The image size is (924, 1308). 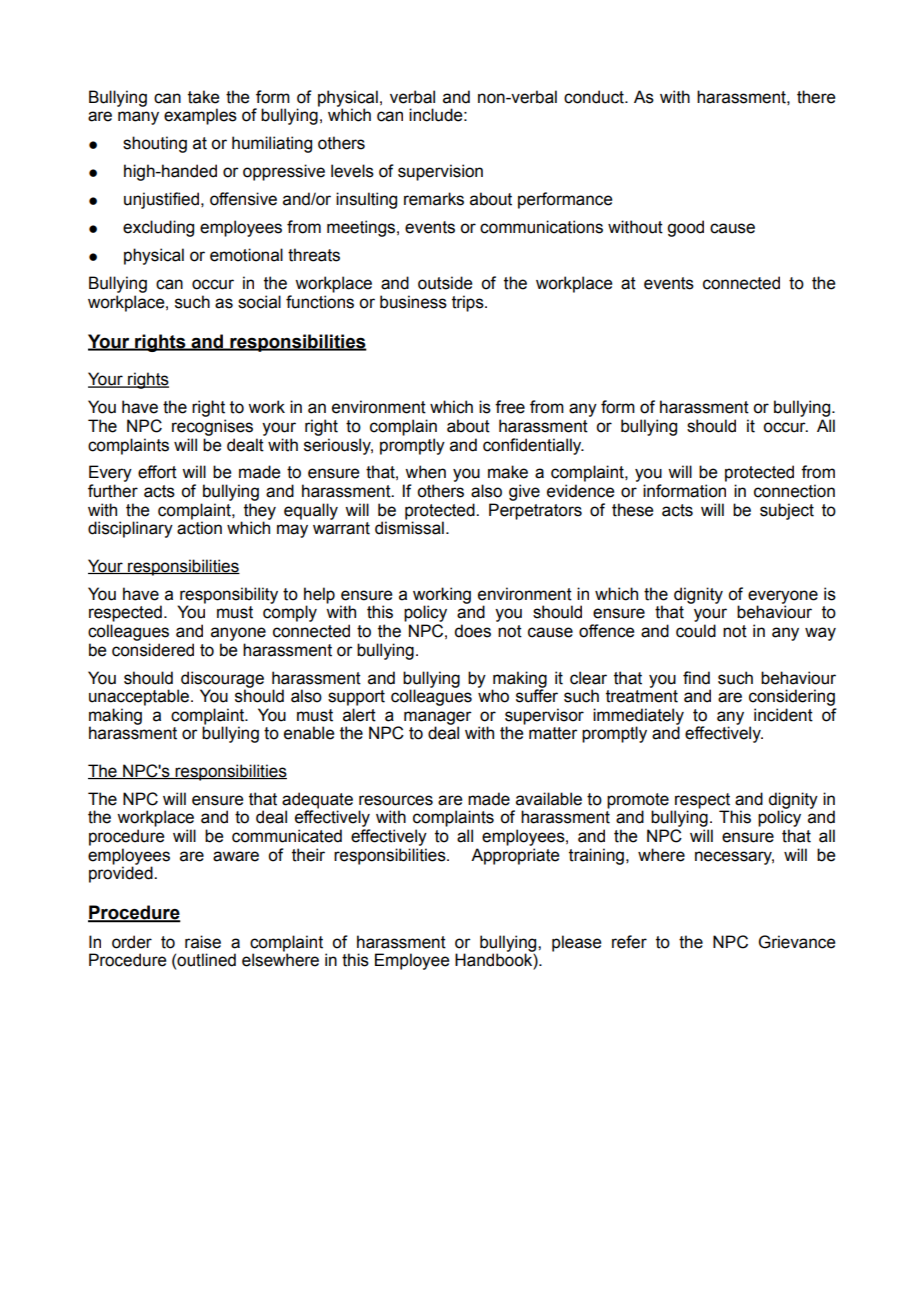 What do you see at coordinates (515, 856) in the screenshot?
I see `Appropriate` at bounding box center [515, 856].
